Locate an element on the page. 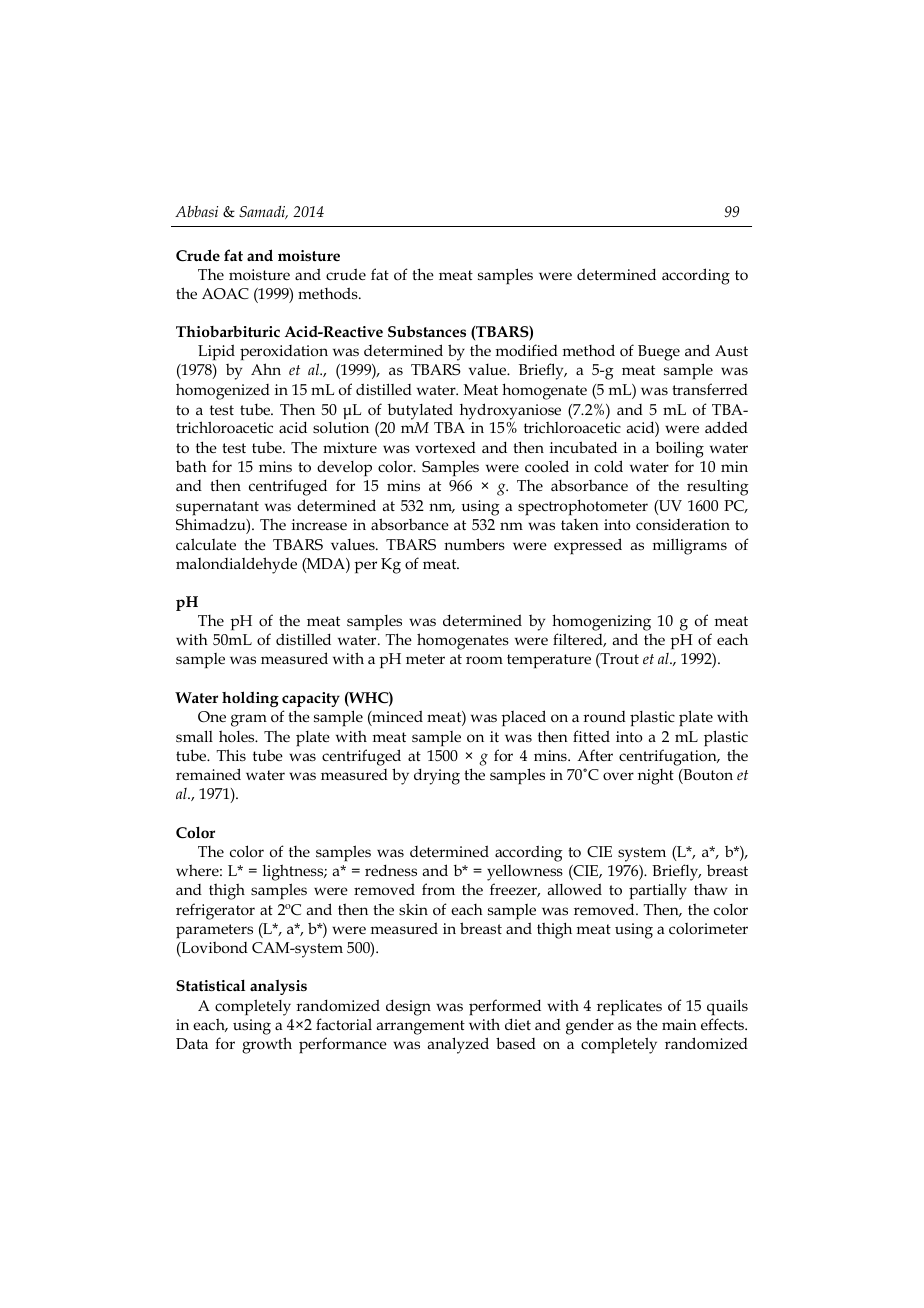  replicates is located at coordinates (629, 1007).
